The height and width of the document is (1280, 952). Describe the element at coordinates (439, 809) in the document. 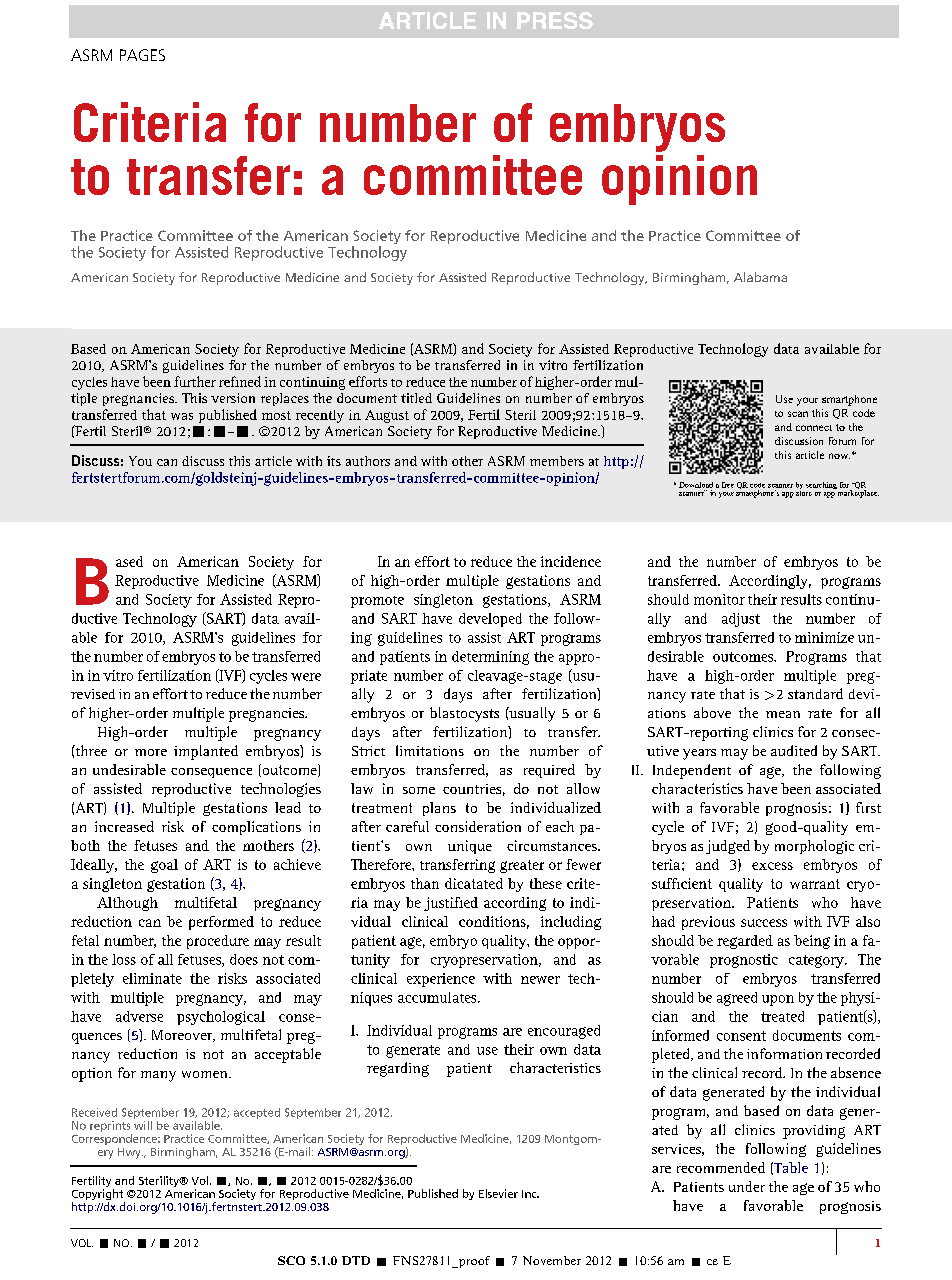

I see `plans` at that location.
